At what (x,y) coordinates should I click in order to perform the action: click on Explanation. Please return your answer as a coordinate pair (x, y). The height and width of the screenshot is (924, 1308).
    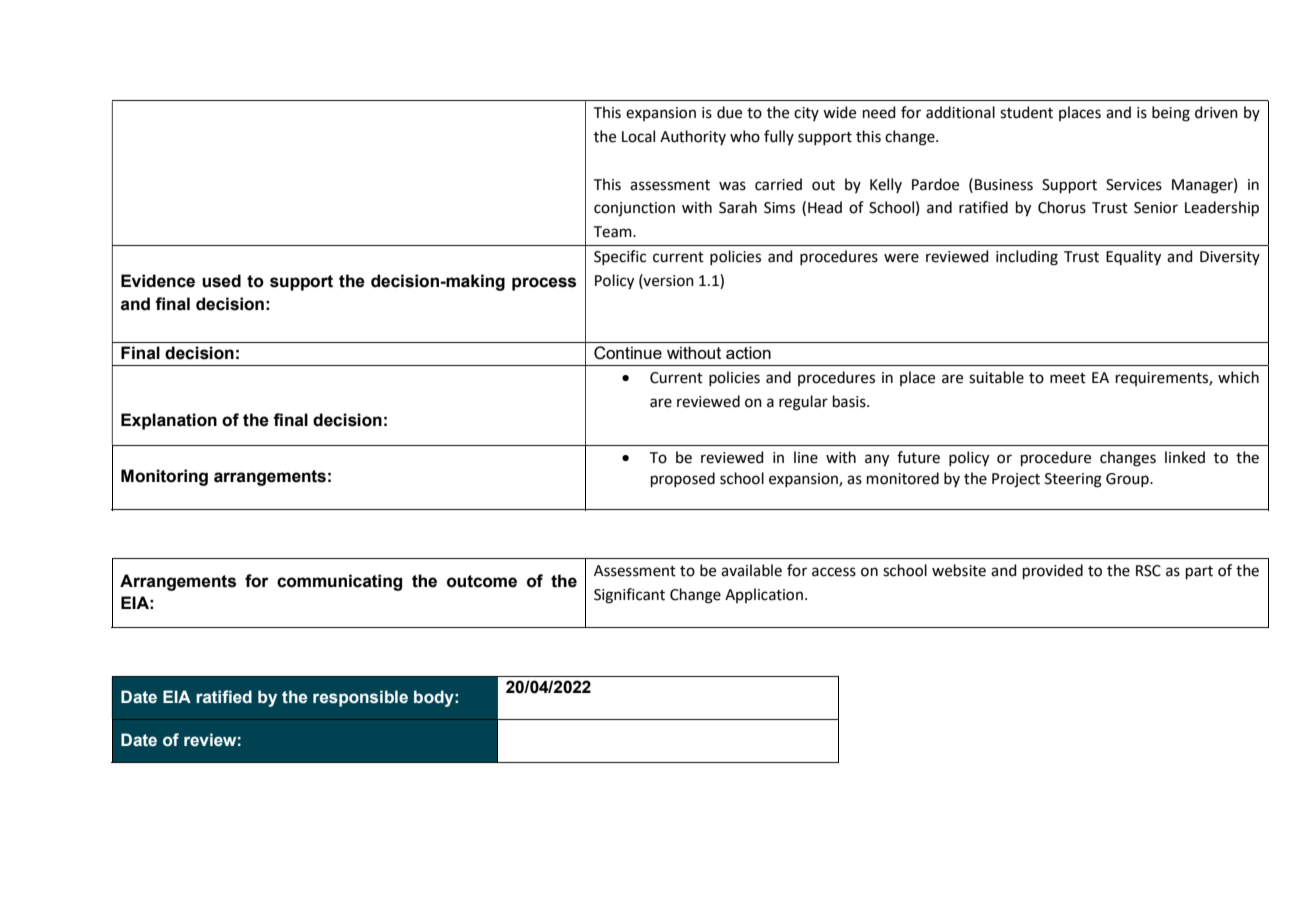
    Looking at the image, I should click on (169, 421).
